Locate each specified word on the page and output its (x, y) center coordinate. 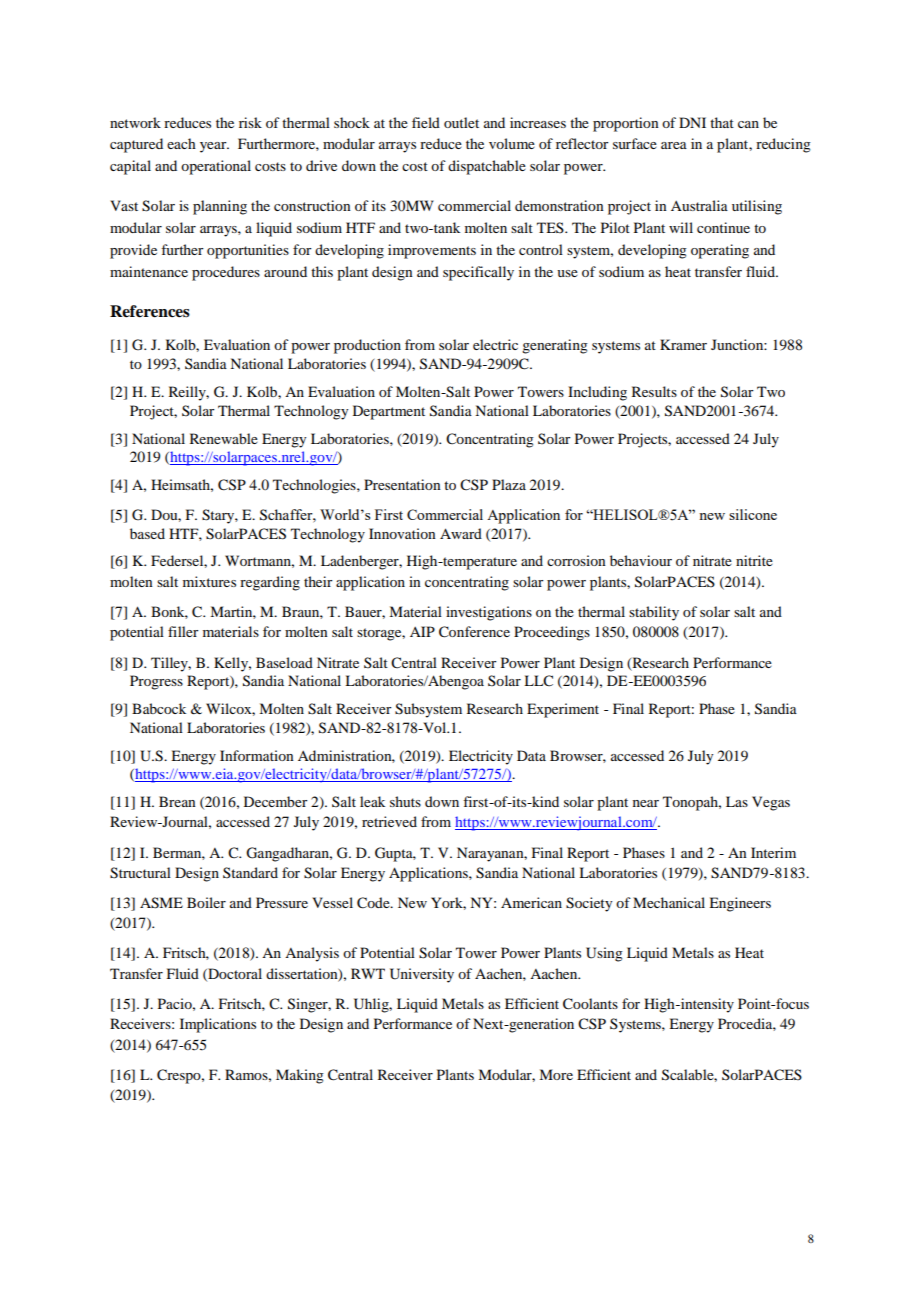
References (150, 311)
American (531, 902)
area (674, 145)
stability (654, 613)
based (147, 533)
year (214, 147)
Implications (218, 1025)
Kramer (683, 344)
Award (461, 533)
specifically (478, 273)
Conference (474, 632)
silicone (753, 514)
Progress (156, 682)
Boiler (206, 902)
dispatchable (487, 167)
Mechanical (669, 902)
